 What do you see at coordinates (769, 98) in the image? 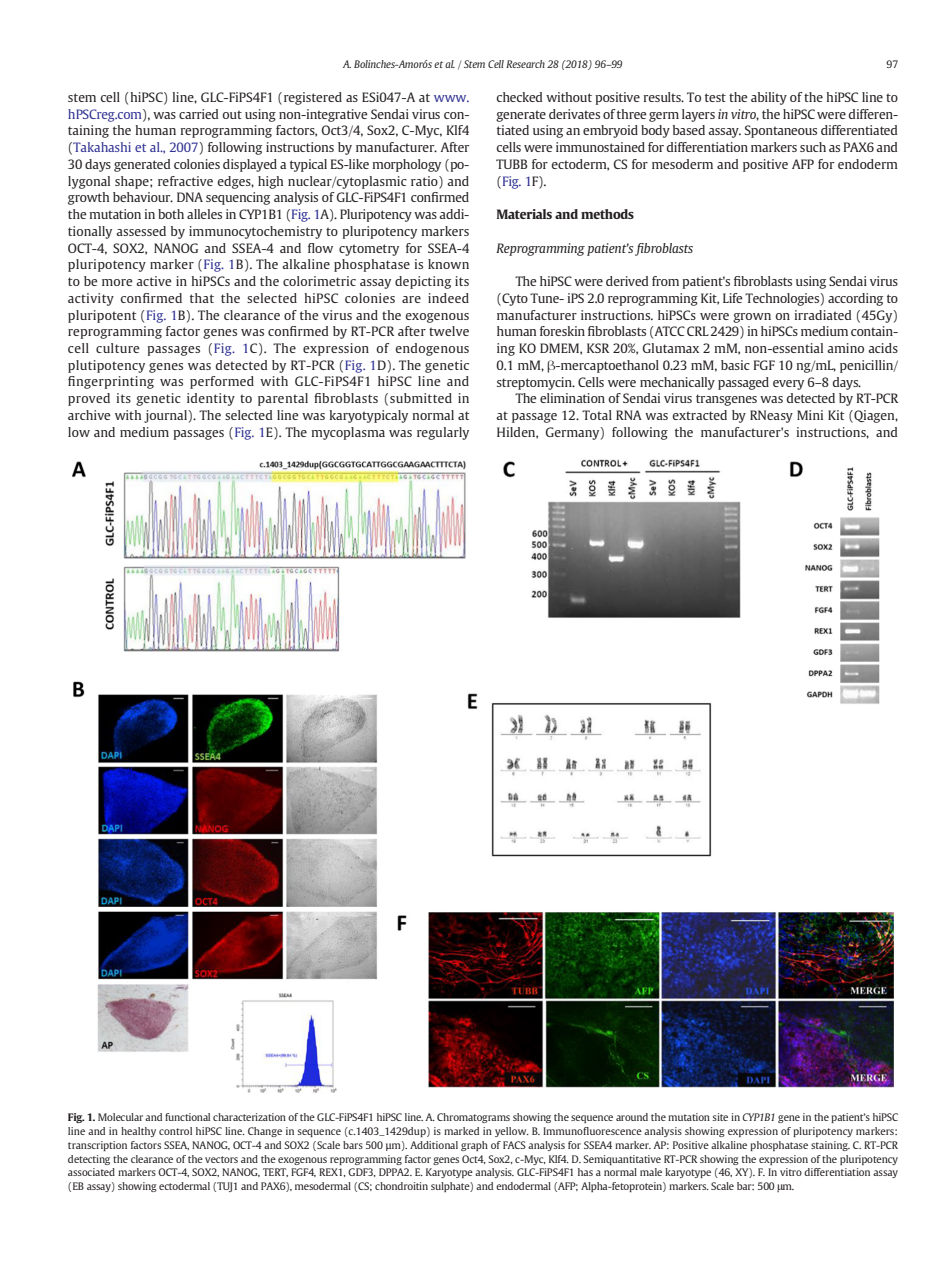
I see `ability` at bounding box center [769, 98].
